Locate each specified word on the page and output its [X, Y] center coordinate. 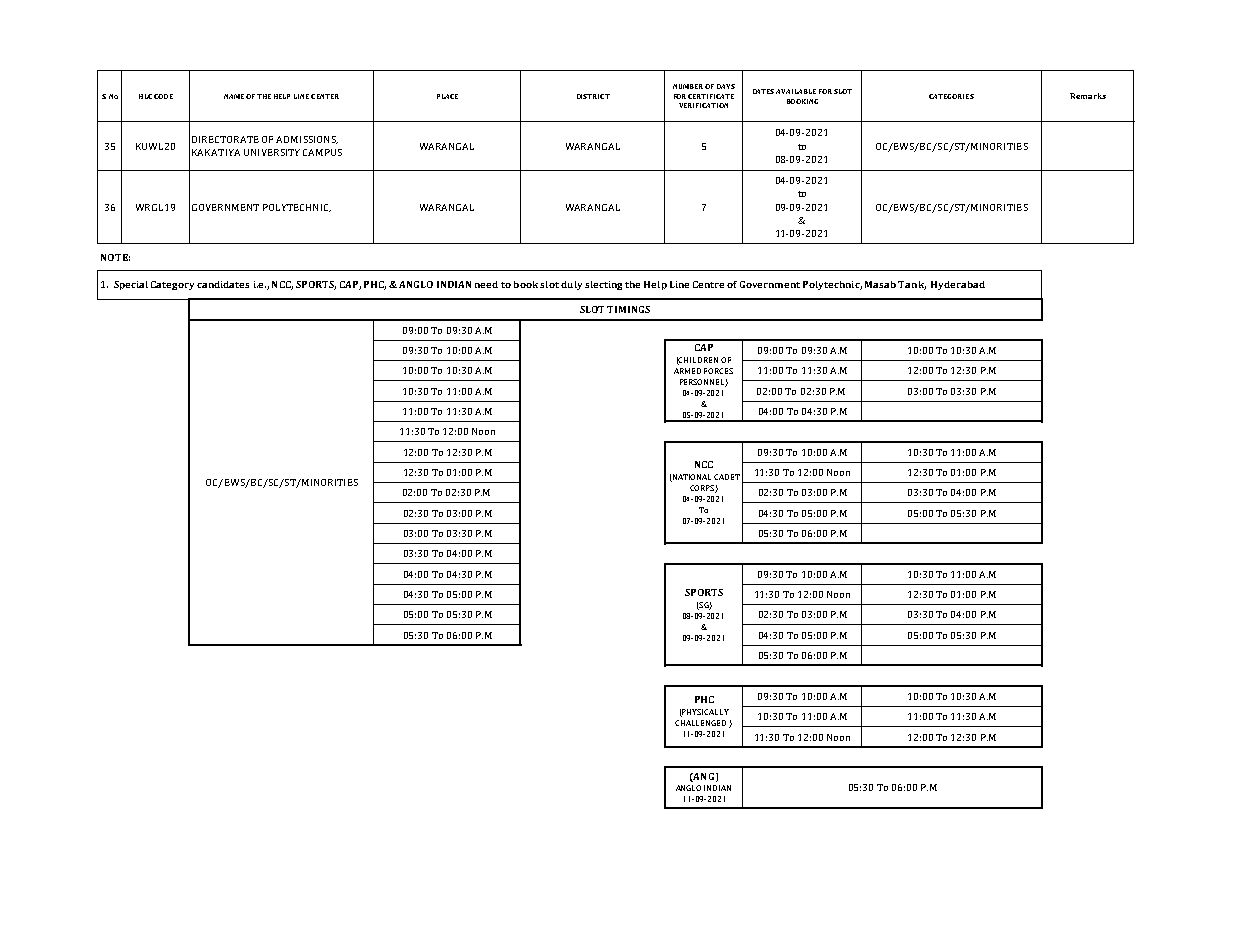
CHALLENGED [700, 723]
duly [571, 285]
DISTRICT [593, 96]
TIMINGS [628, 309]
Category [172, 285]
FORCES [718, 371]
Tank [912, 285]
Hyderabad [958, 285]
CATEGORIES [951, 96]
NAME [234, 96]
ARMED [687, 371]
